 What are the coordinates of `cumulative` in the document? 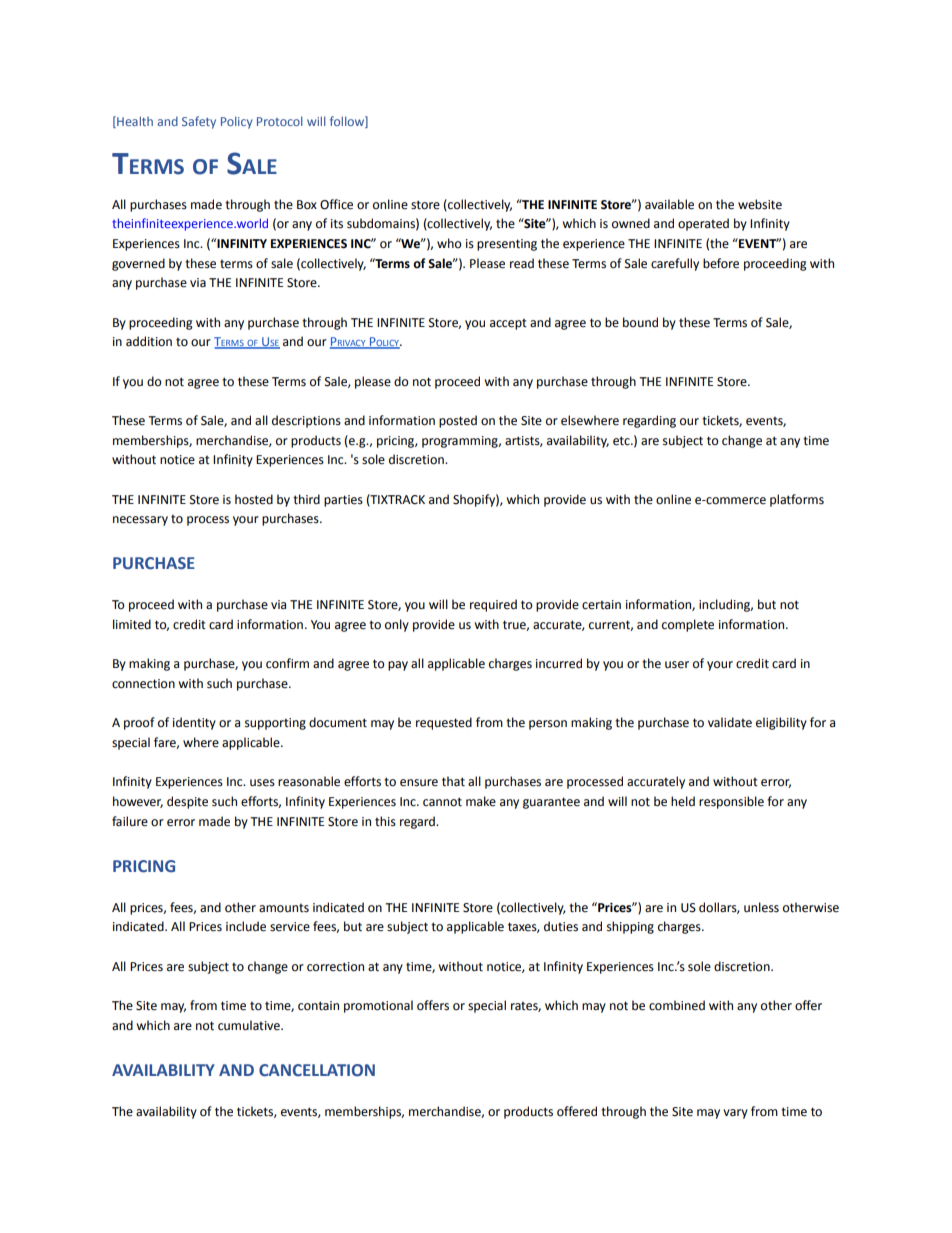 It's located at (250, 1025).
